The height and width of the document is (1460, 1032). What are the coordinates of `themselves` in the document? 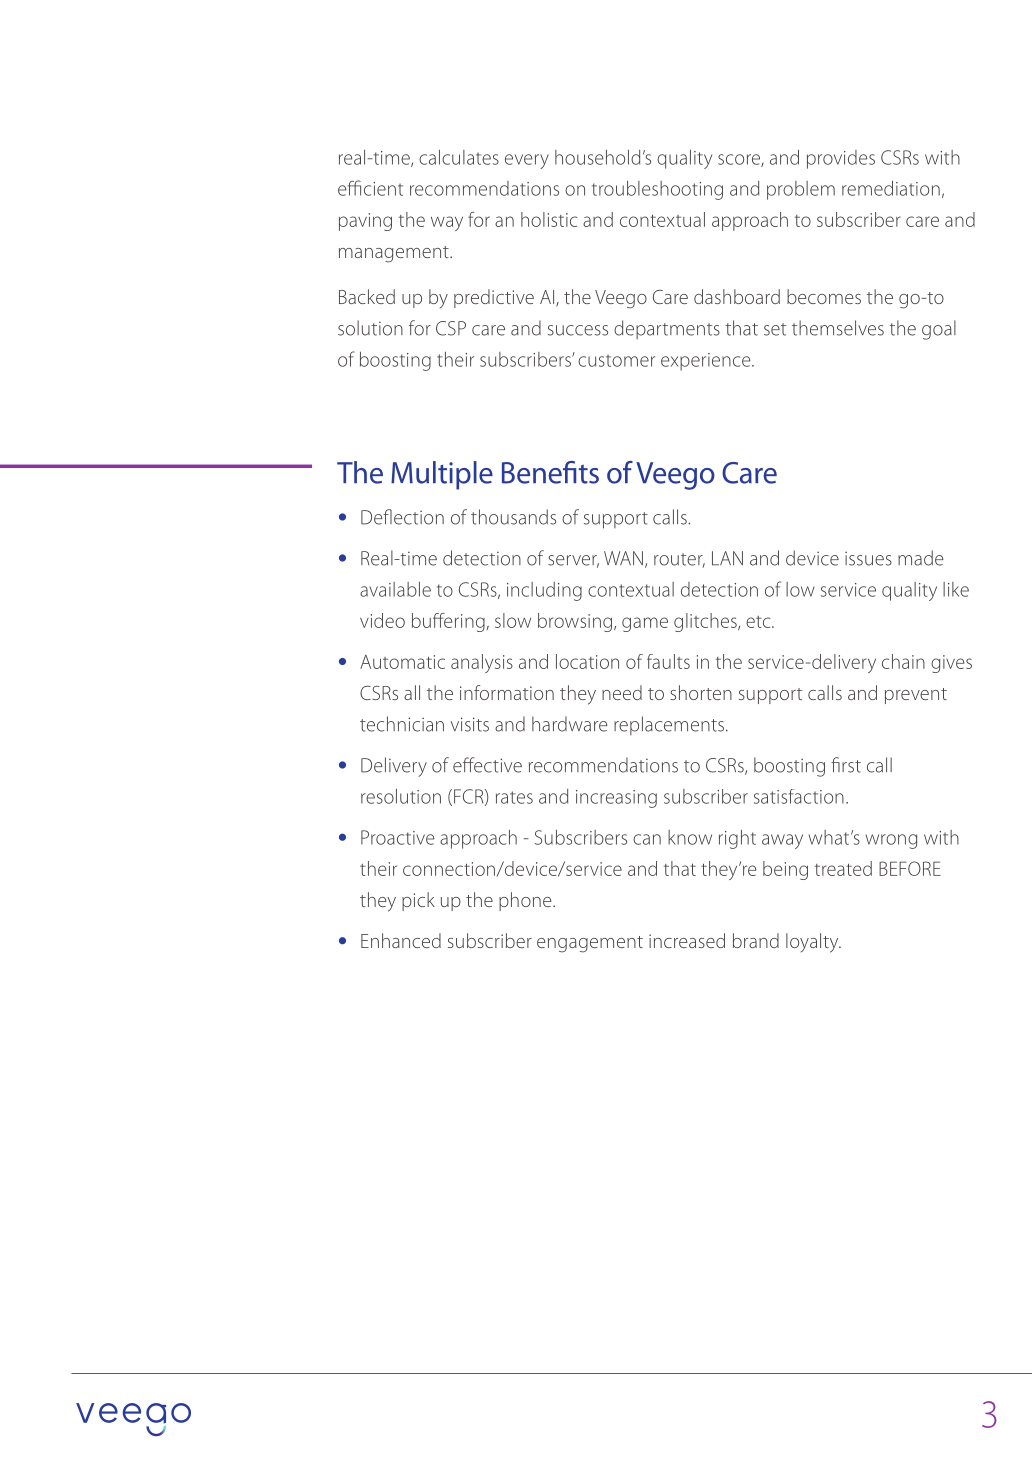 It's located at (838, 328).
